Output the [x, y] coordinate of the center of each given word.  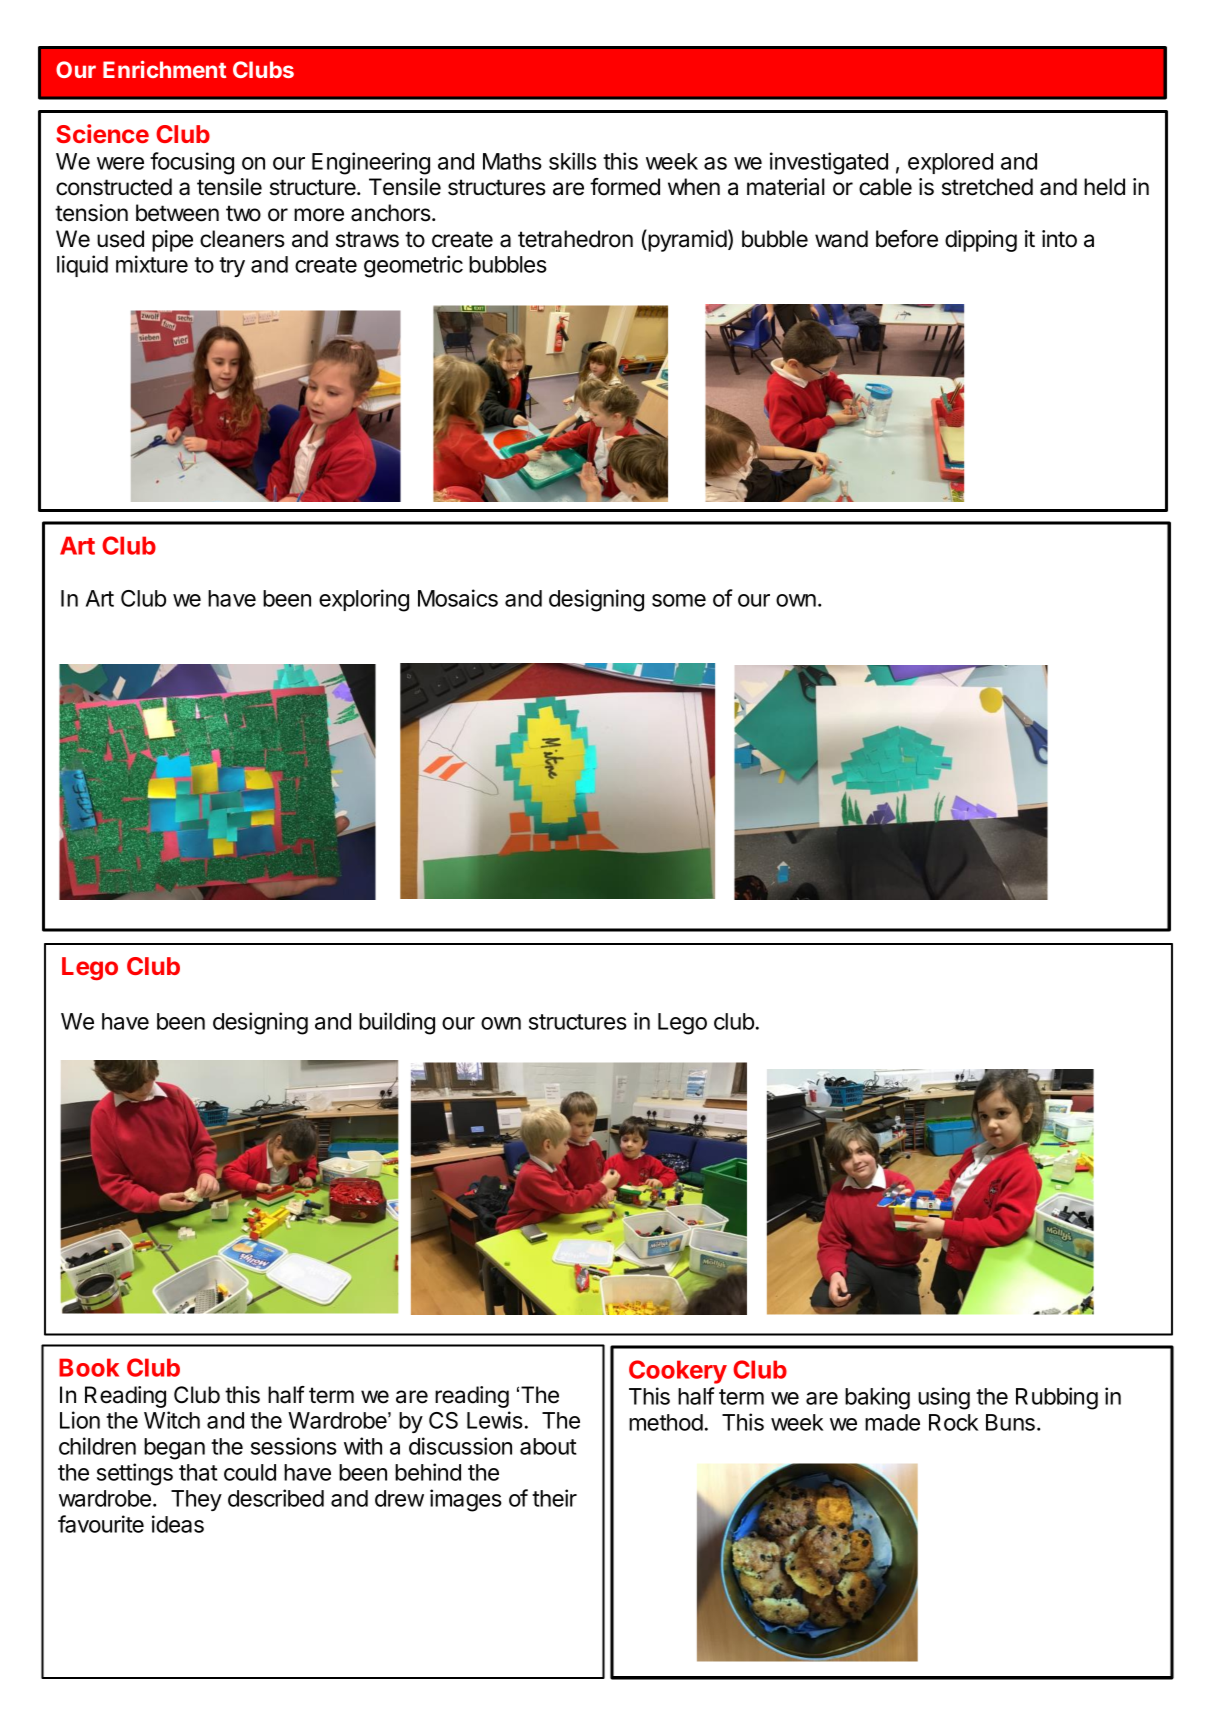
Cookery [678, 1372]
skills [573, 161]
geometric [413, 266]
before [907, 239]
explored [950, 163]
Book [89, 1367]
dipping [981, 241]
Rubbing [1057, 1398]
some [679, 600]
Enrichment [164, 69]
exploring [364, 600]
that [198, 1472]
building [397, 1023]
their [554, 1498]
